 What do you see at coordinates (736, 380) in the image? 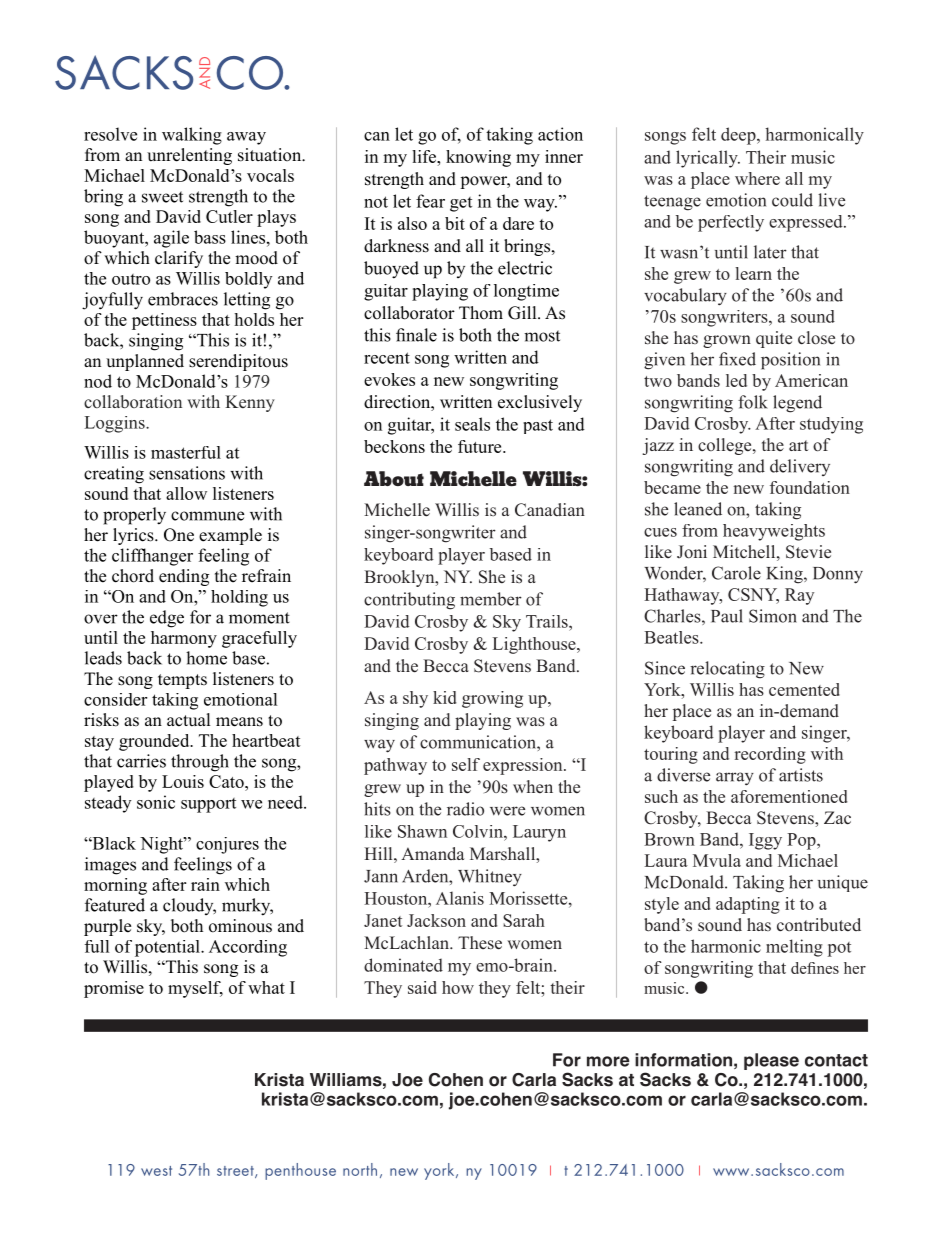
I see `led` at bounding box center [736, 380].
